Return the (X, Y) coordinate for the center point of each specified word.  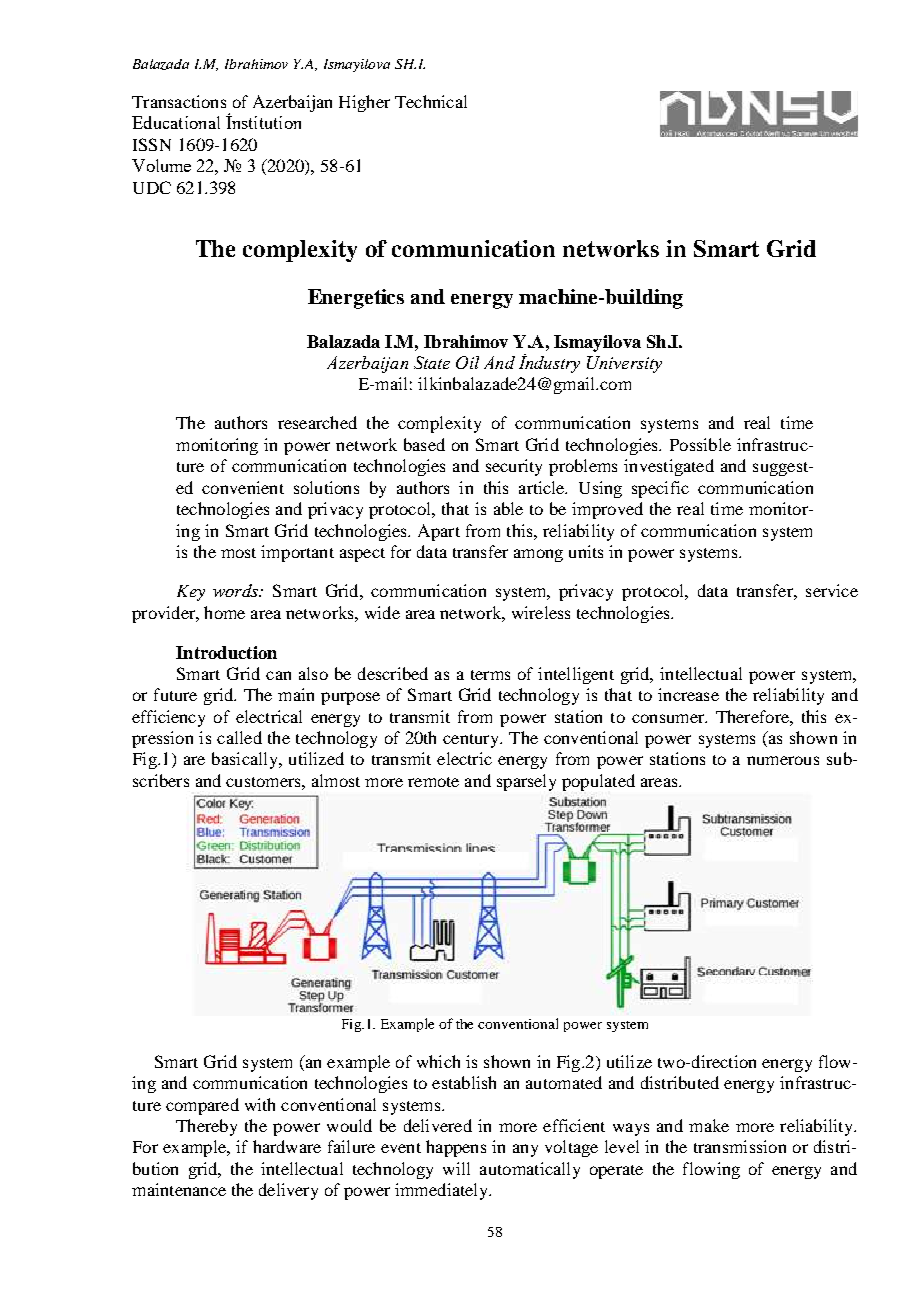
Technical (431, 101)
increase (688, 694)
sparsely (526, 782)
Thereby (206, 1127)
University (624, 364)
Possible (700, 444)
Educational (176, 122)
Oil (467, 362)
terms (490, 675)
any (525, 1150)
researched (317, 422)
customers (264, 782)
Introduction (226, 652)
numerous (783, 760)
